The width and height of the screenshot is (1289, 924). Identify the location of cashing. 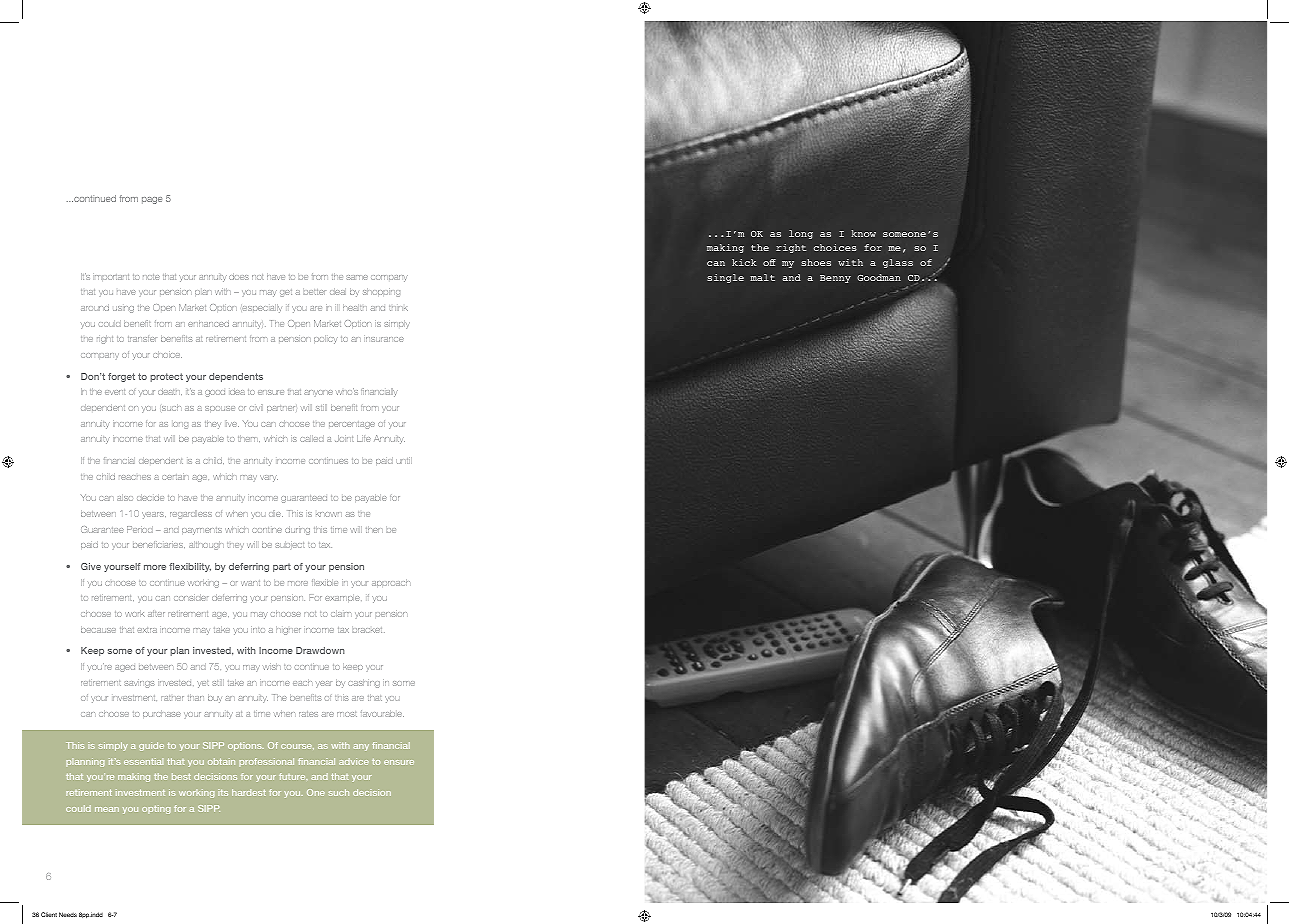
(364, 683).
